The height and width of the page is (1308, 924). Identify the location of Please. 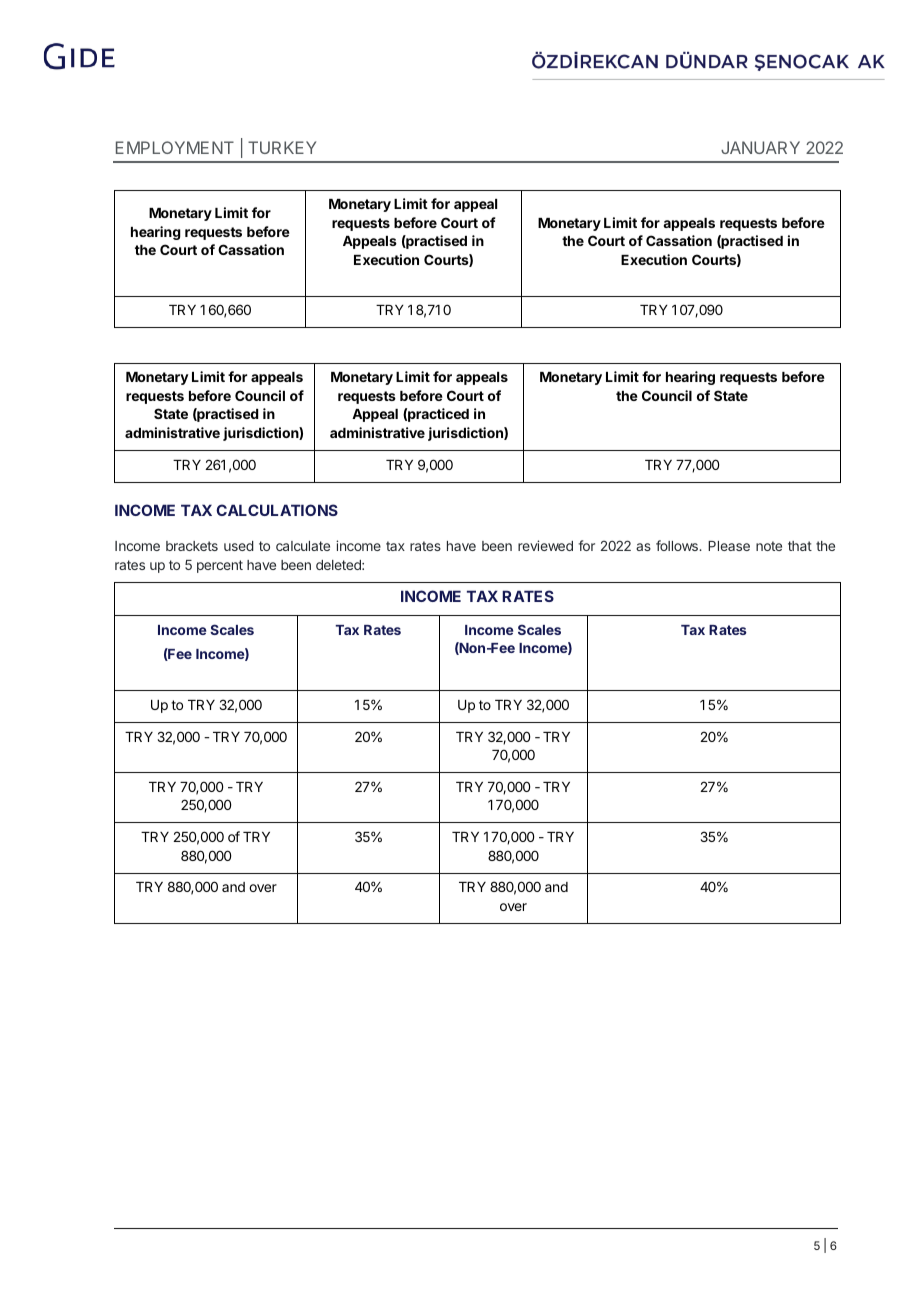
(729, 546).
